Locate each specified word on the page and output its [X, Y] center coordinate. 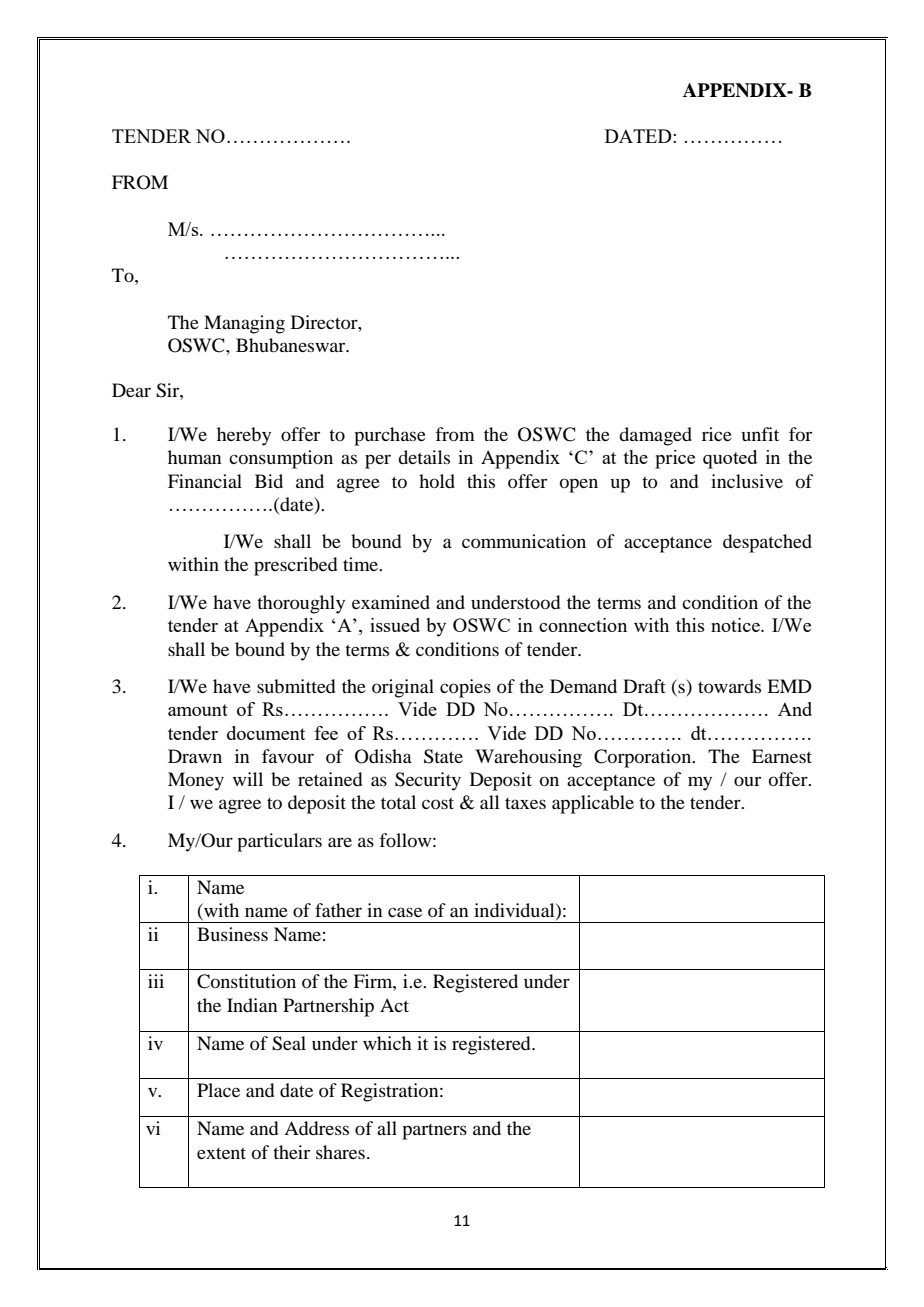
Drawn [195, 756]
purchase [390, 436]
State [443, 756]
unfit [760, 434]
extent [221, 1153]
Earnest [782, 756]
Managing [244, 324]
